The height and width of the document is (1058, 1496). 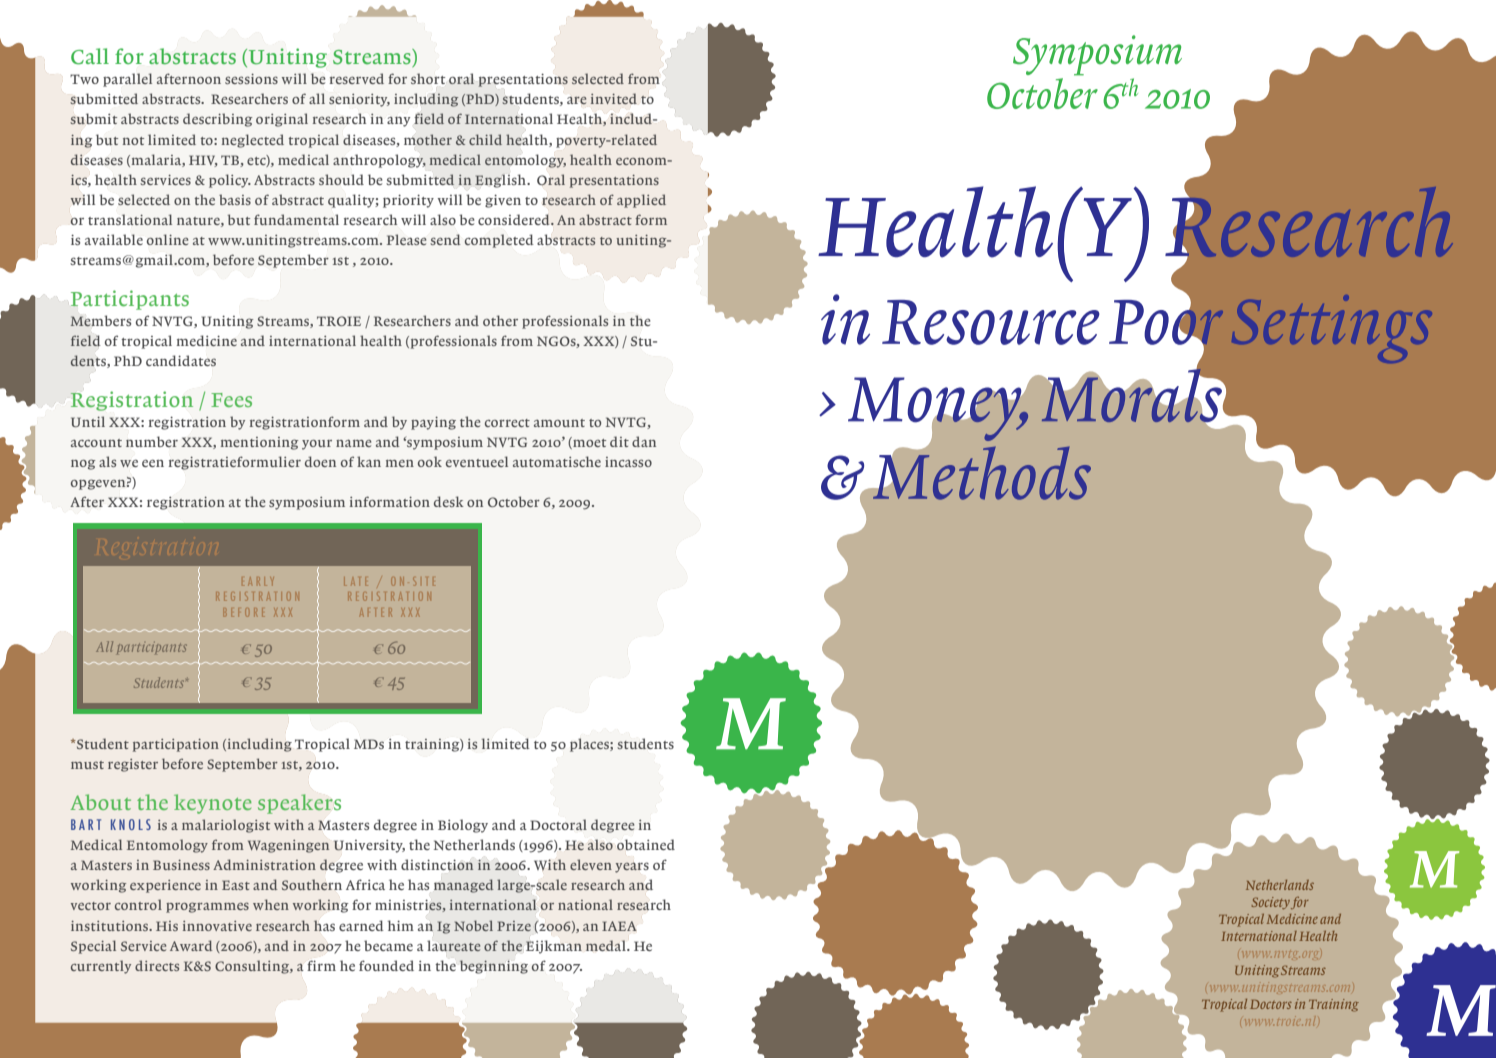 What do you see at coordinates (100, 321) in the document?
I see `Members` at bounding box center [100, 321].
